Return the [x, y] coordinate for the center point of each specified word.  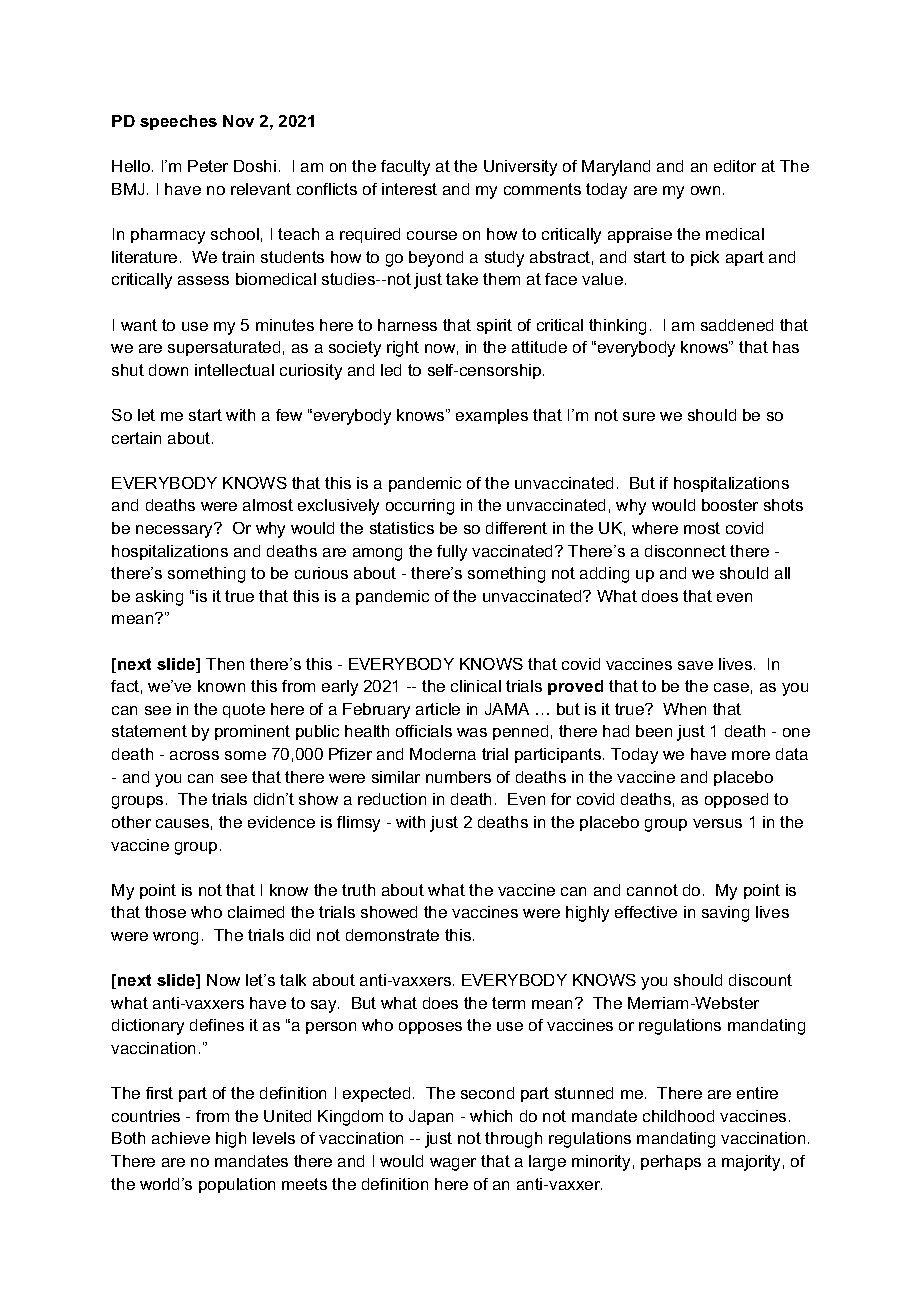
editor [735, 166]
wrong [175, 938]
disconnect [685, 551]
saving [725, 914]
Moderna [443, 754]
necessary [176, 530]
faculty [405, 168]
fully [452, 553]
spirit [494, 326]
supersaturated [224, 348]
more [751, 755]
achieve [181, 1138]
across [194, 755]
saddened [737, 325]
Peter [208, 166]
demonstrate [392, 935]
